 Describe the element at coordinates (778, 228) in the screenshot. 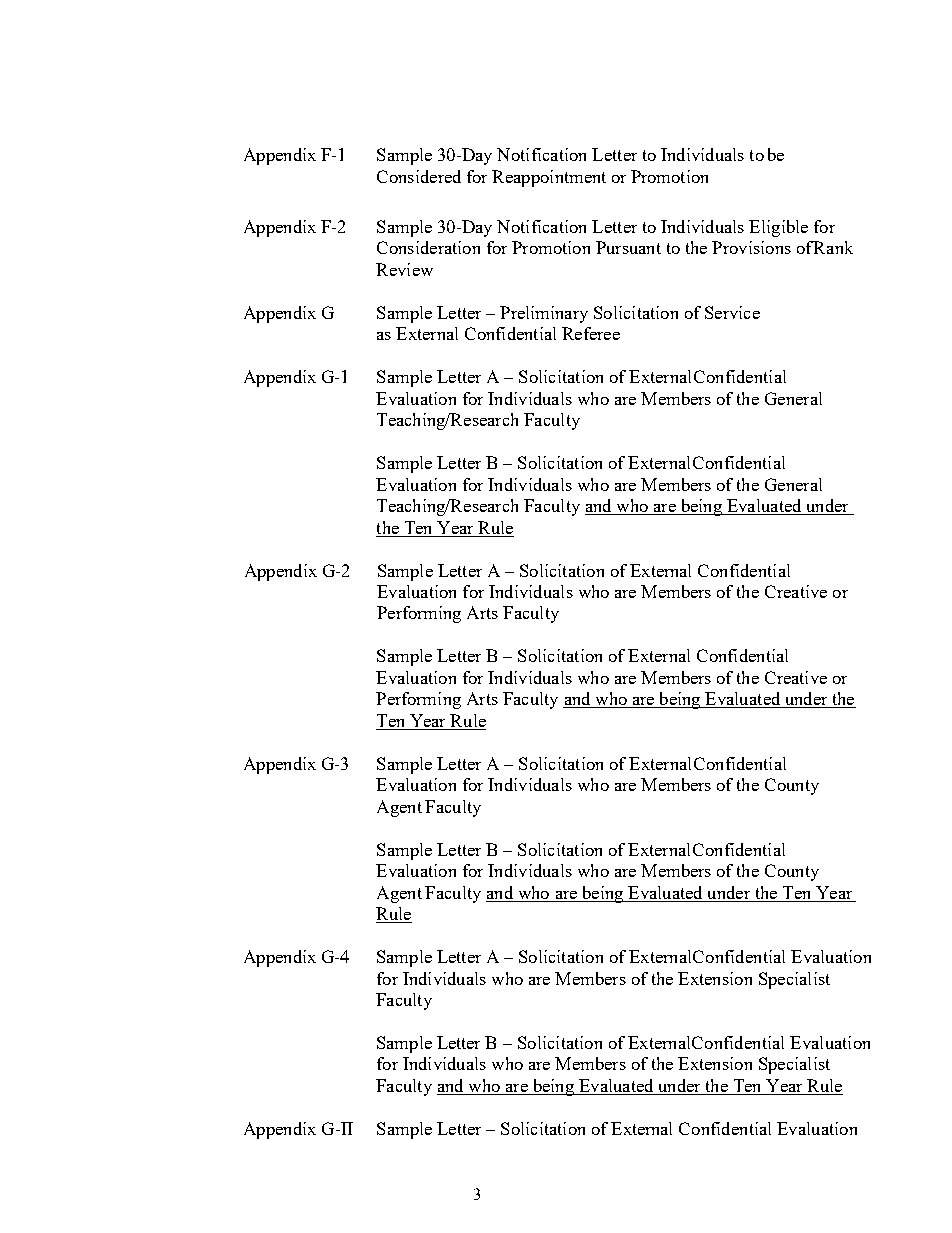

I see `Eligible` at that location.
